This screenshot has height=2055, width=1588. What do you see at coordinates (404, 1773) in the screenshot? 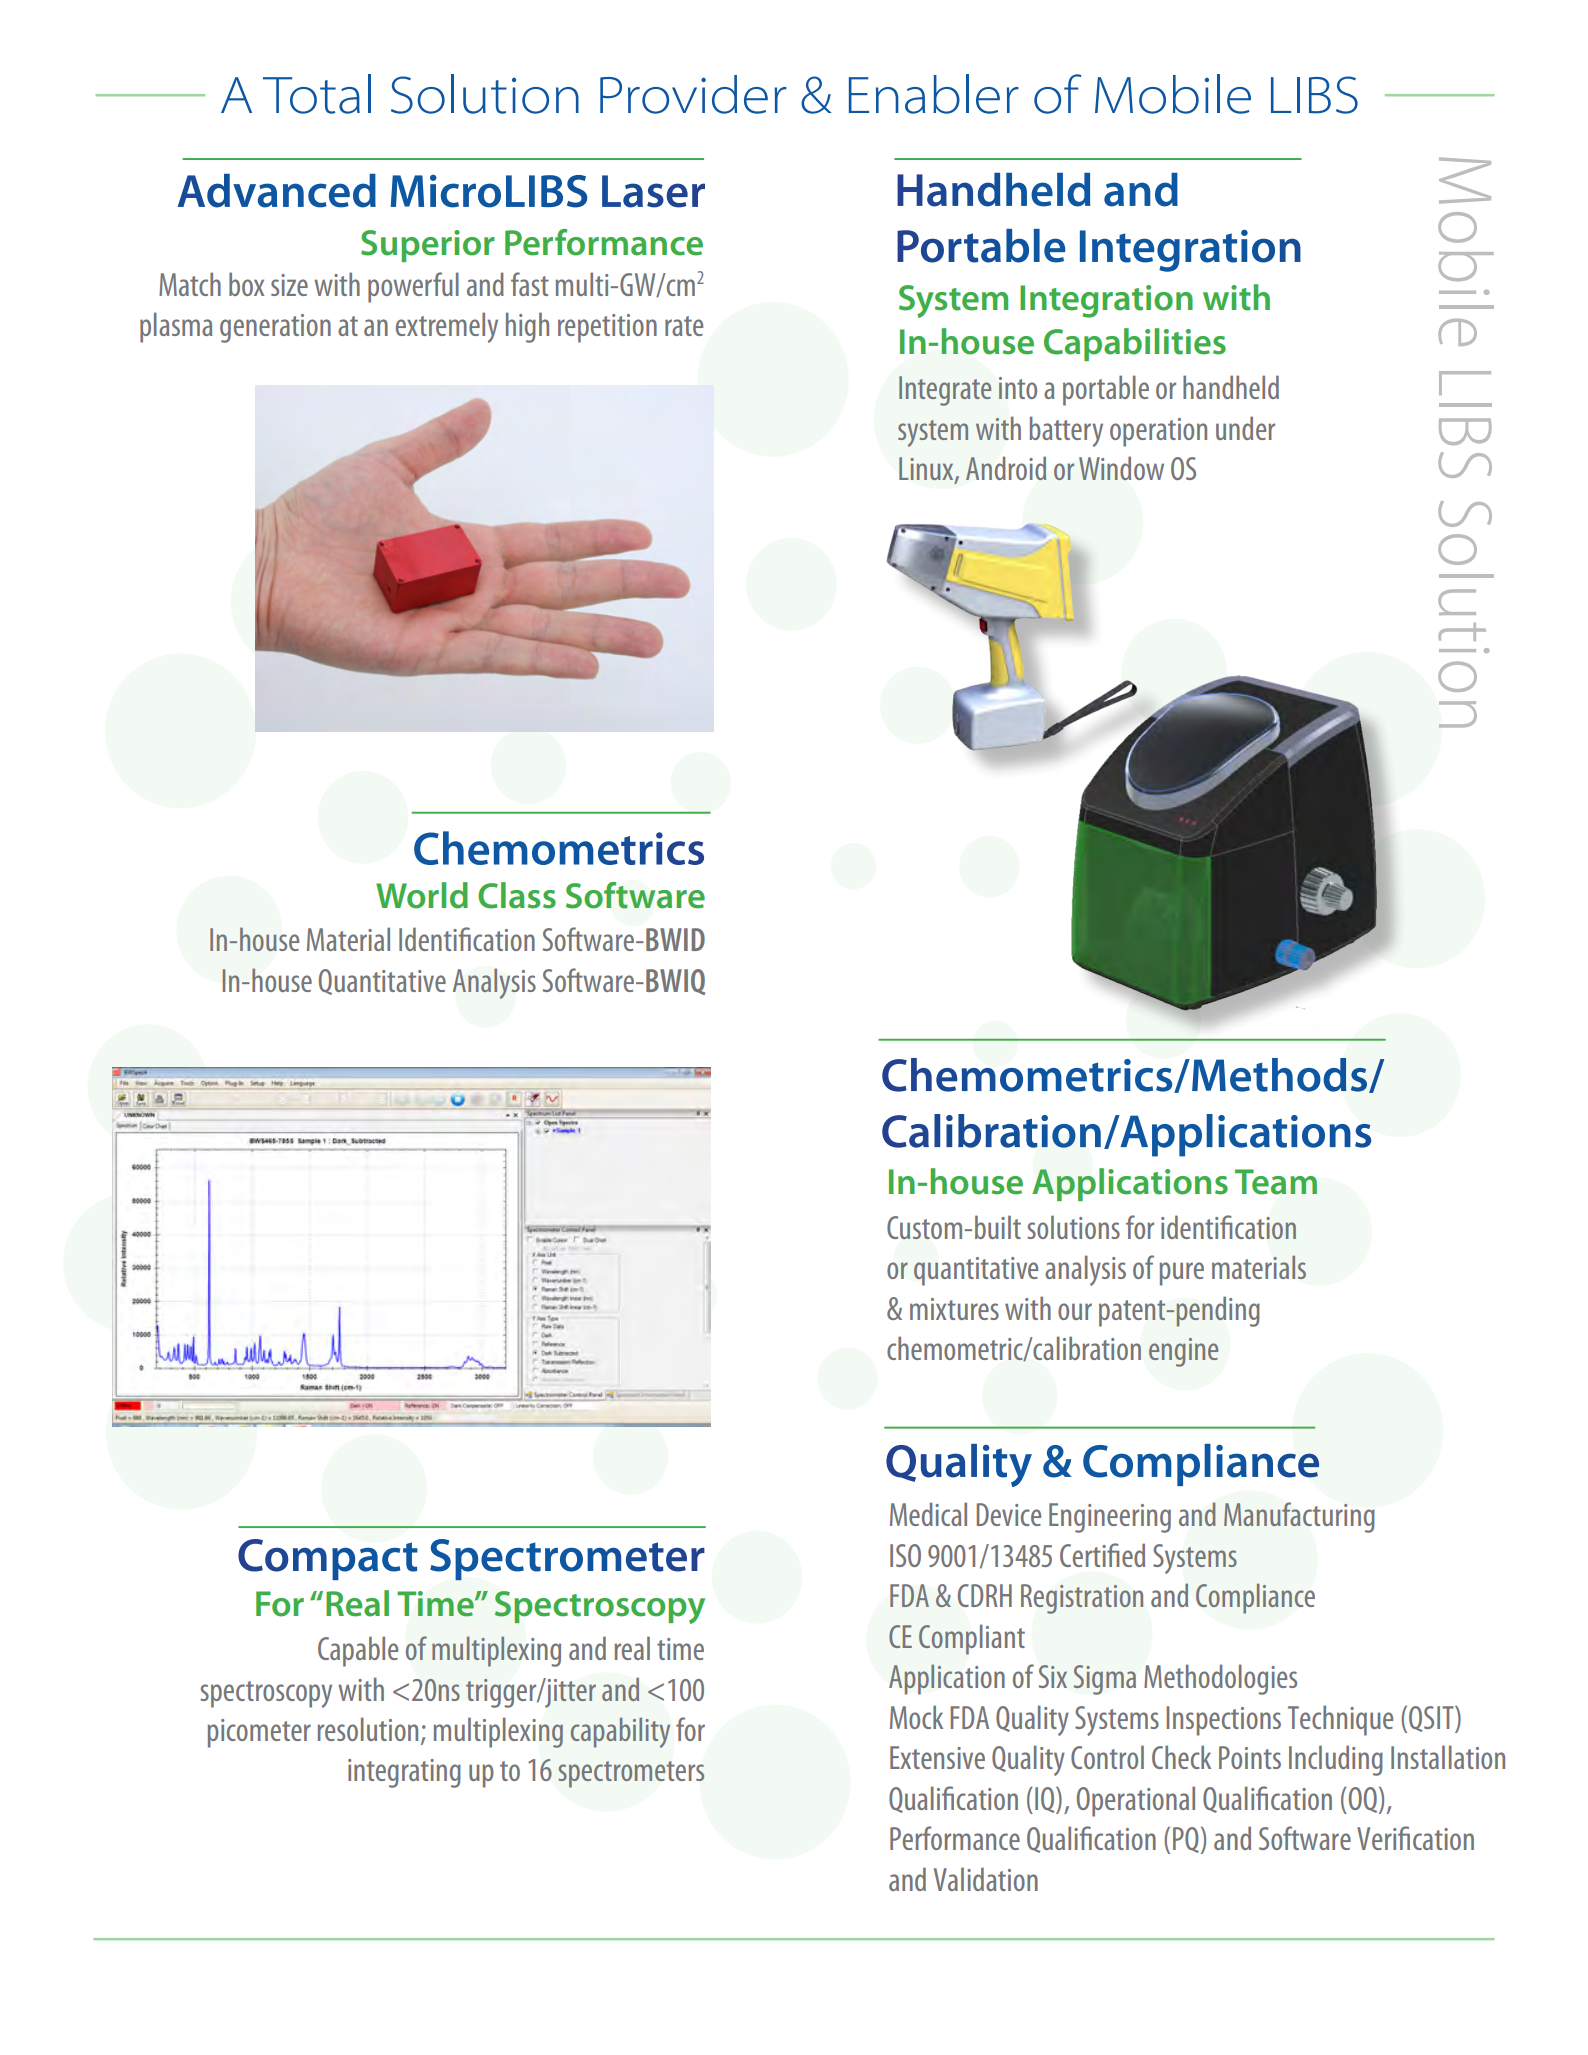
I see `integrating` at bounding box center [404, 1773].
